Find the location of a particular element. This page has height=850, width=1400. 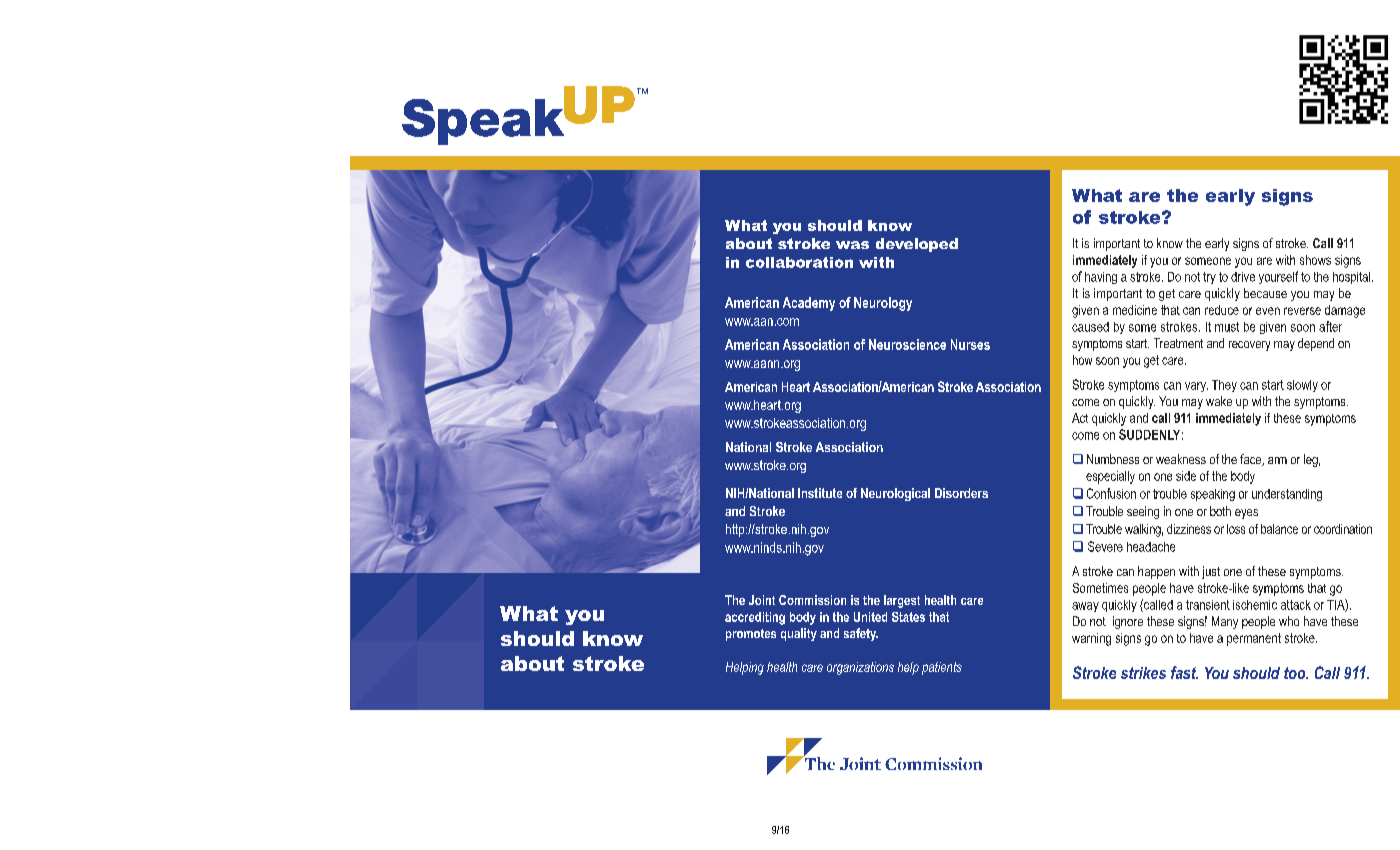

especially is located at coordinates (1110, 477).
